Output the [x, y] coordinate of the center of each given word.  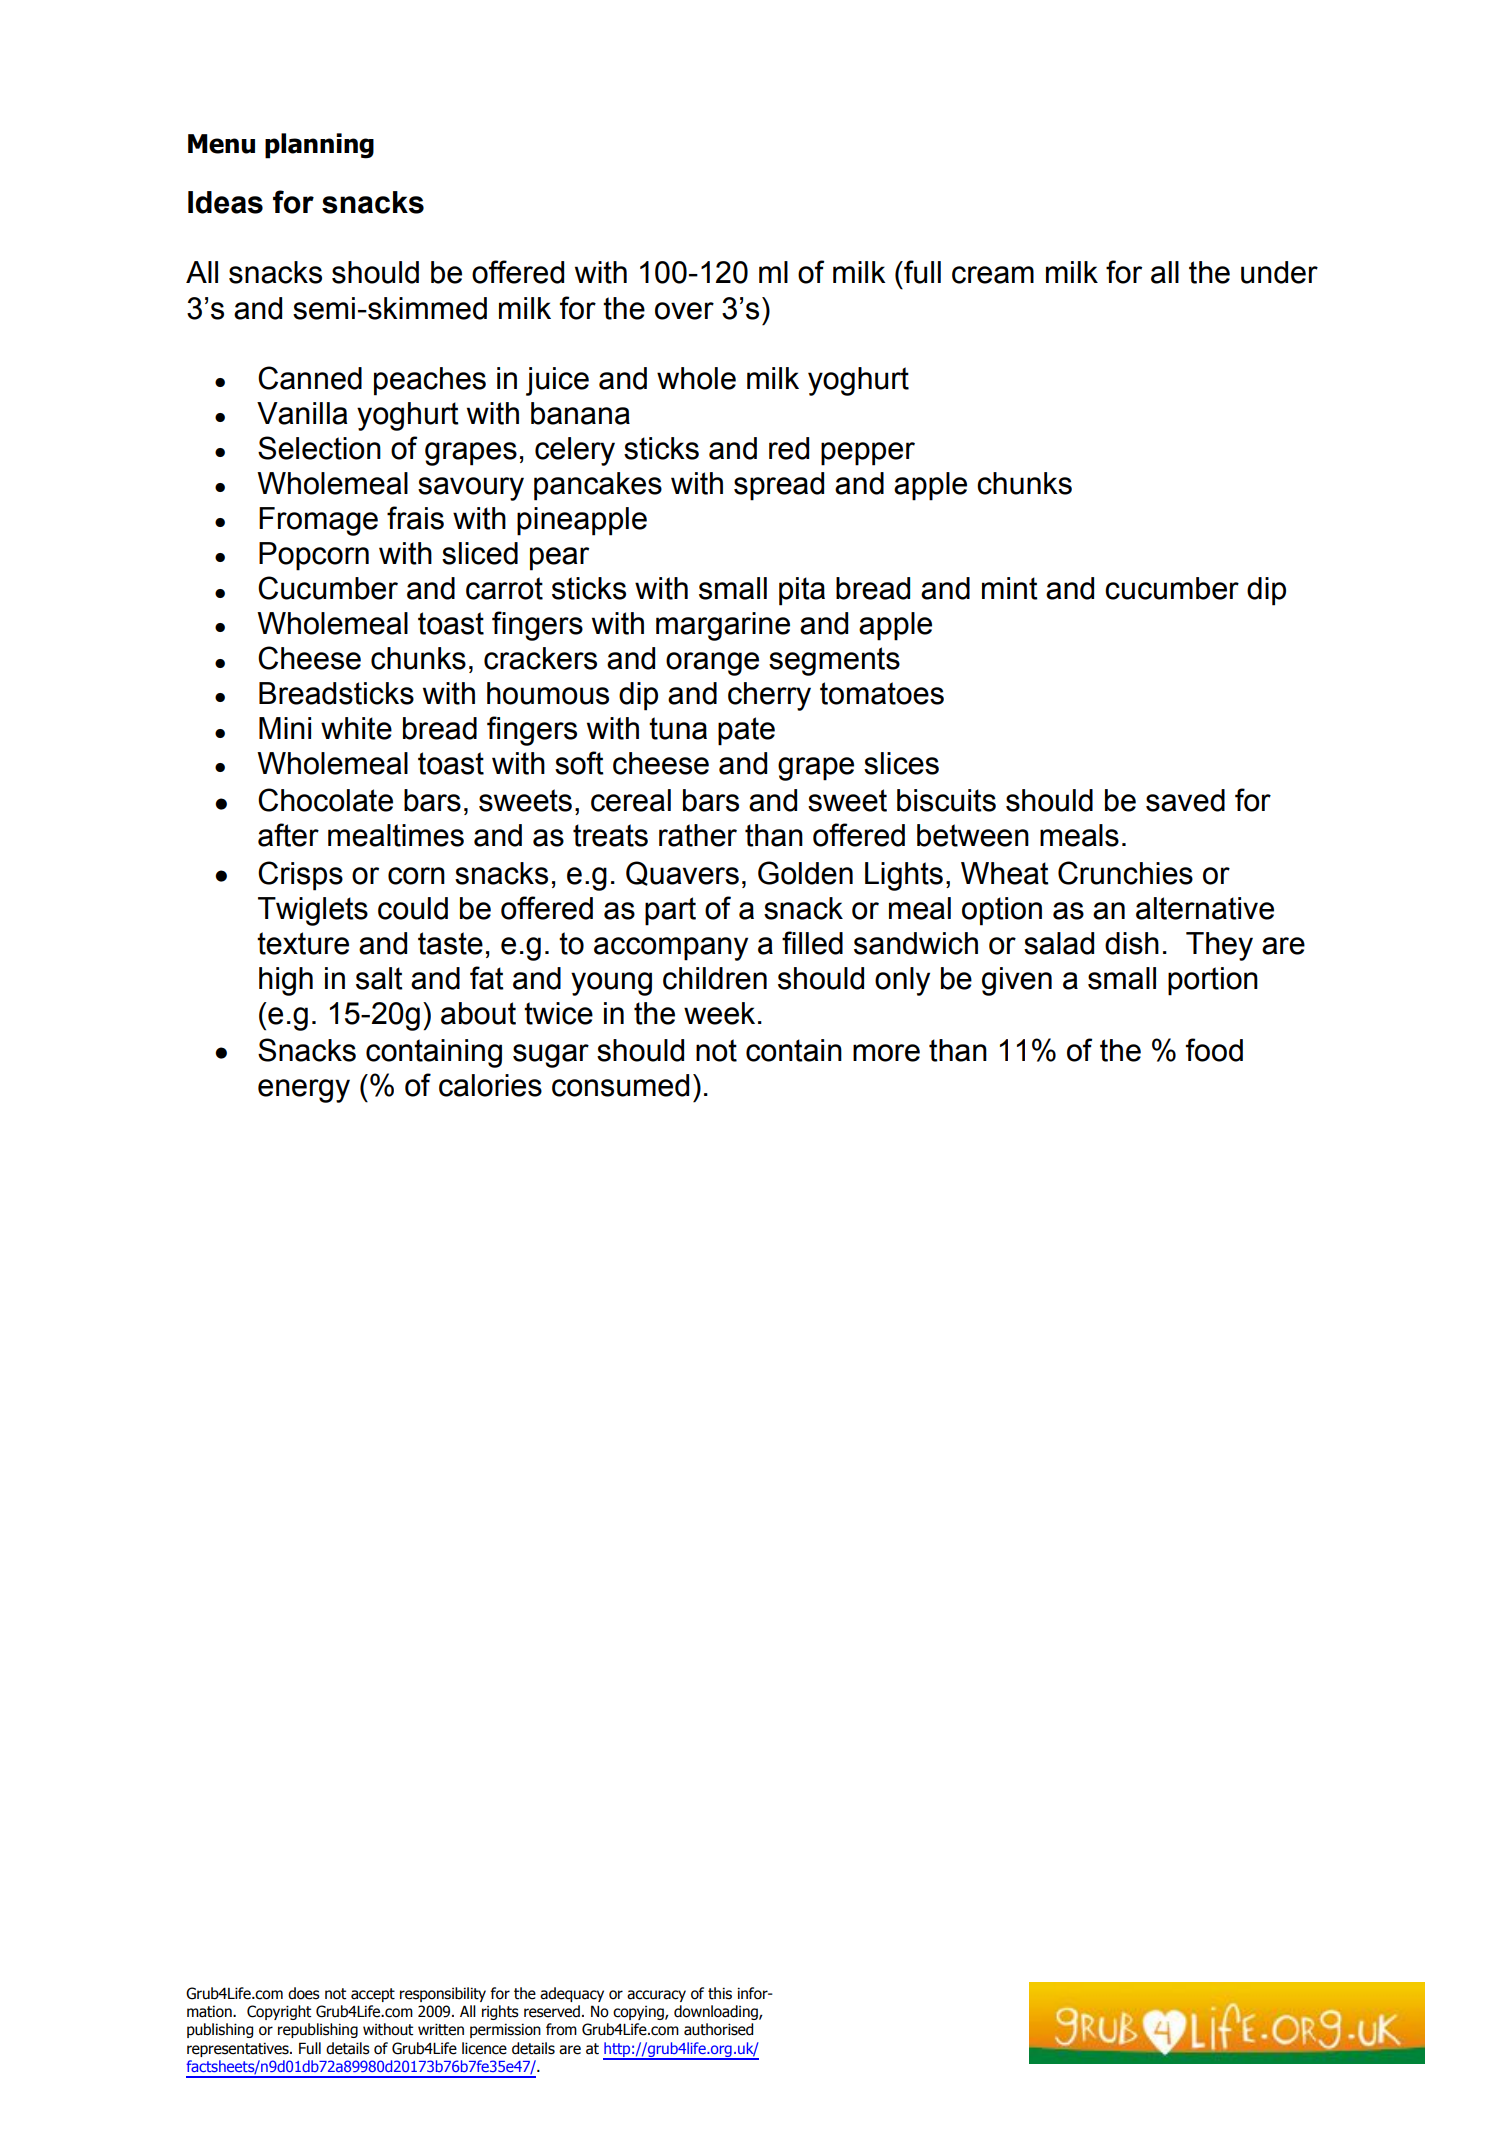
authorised [718, 2029]
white [356, 728]
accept [373, 1995]
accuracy [656, 1996]
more [886, 1053]
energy [304, 1091]
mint [1010, 588]
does [304, 1993]
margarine [723, 626]
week [719, 1013]
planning [319, 146]
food [1214, 1050]
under [1279, 272]
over [684, 311]
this [720, 1993]
